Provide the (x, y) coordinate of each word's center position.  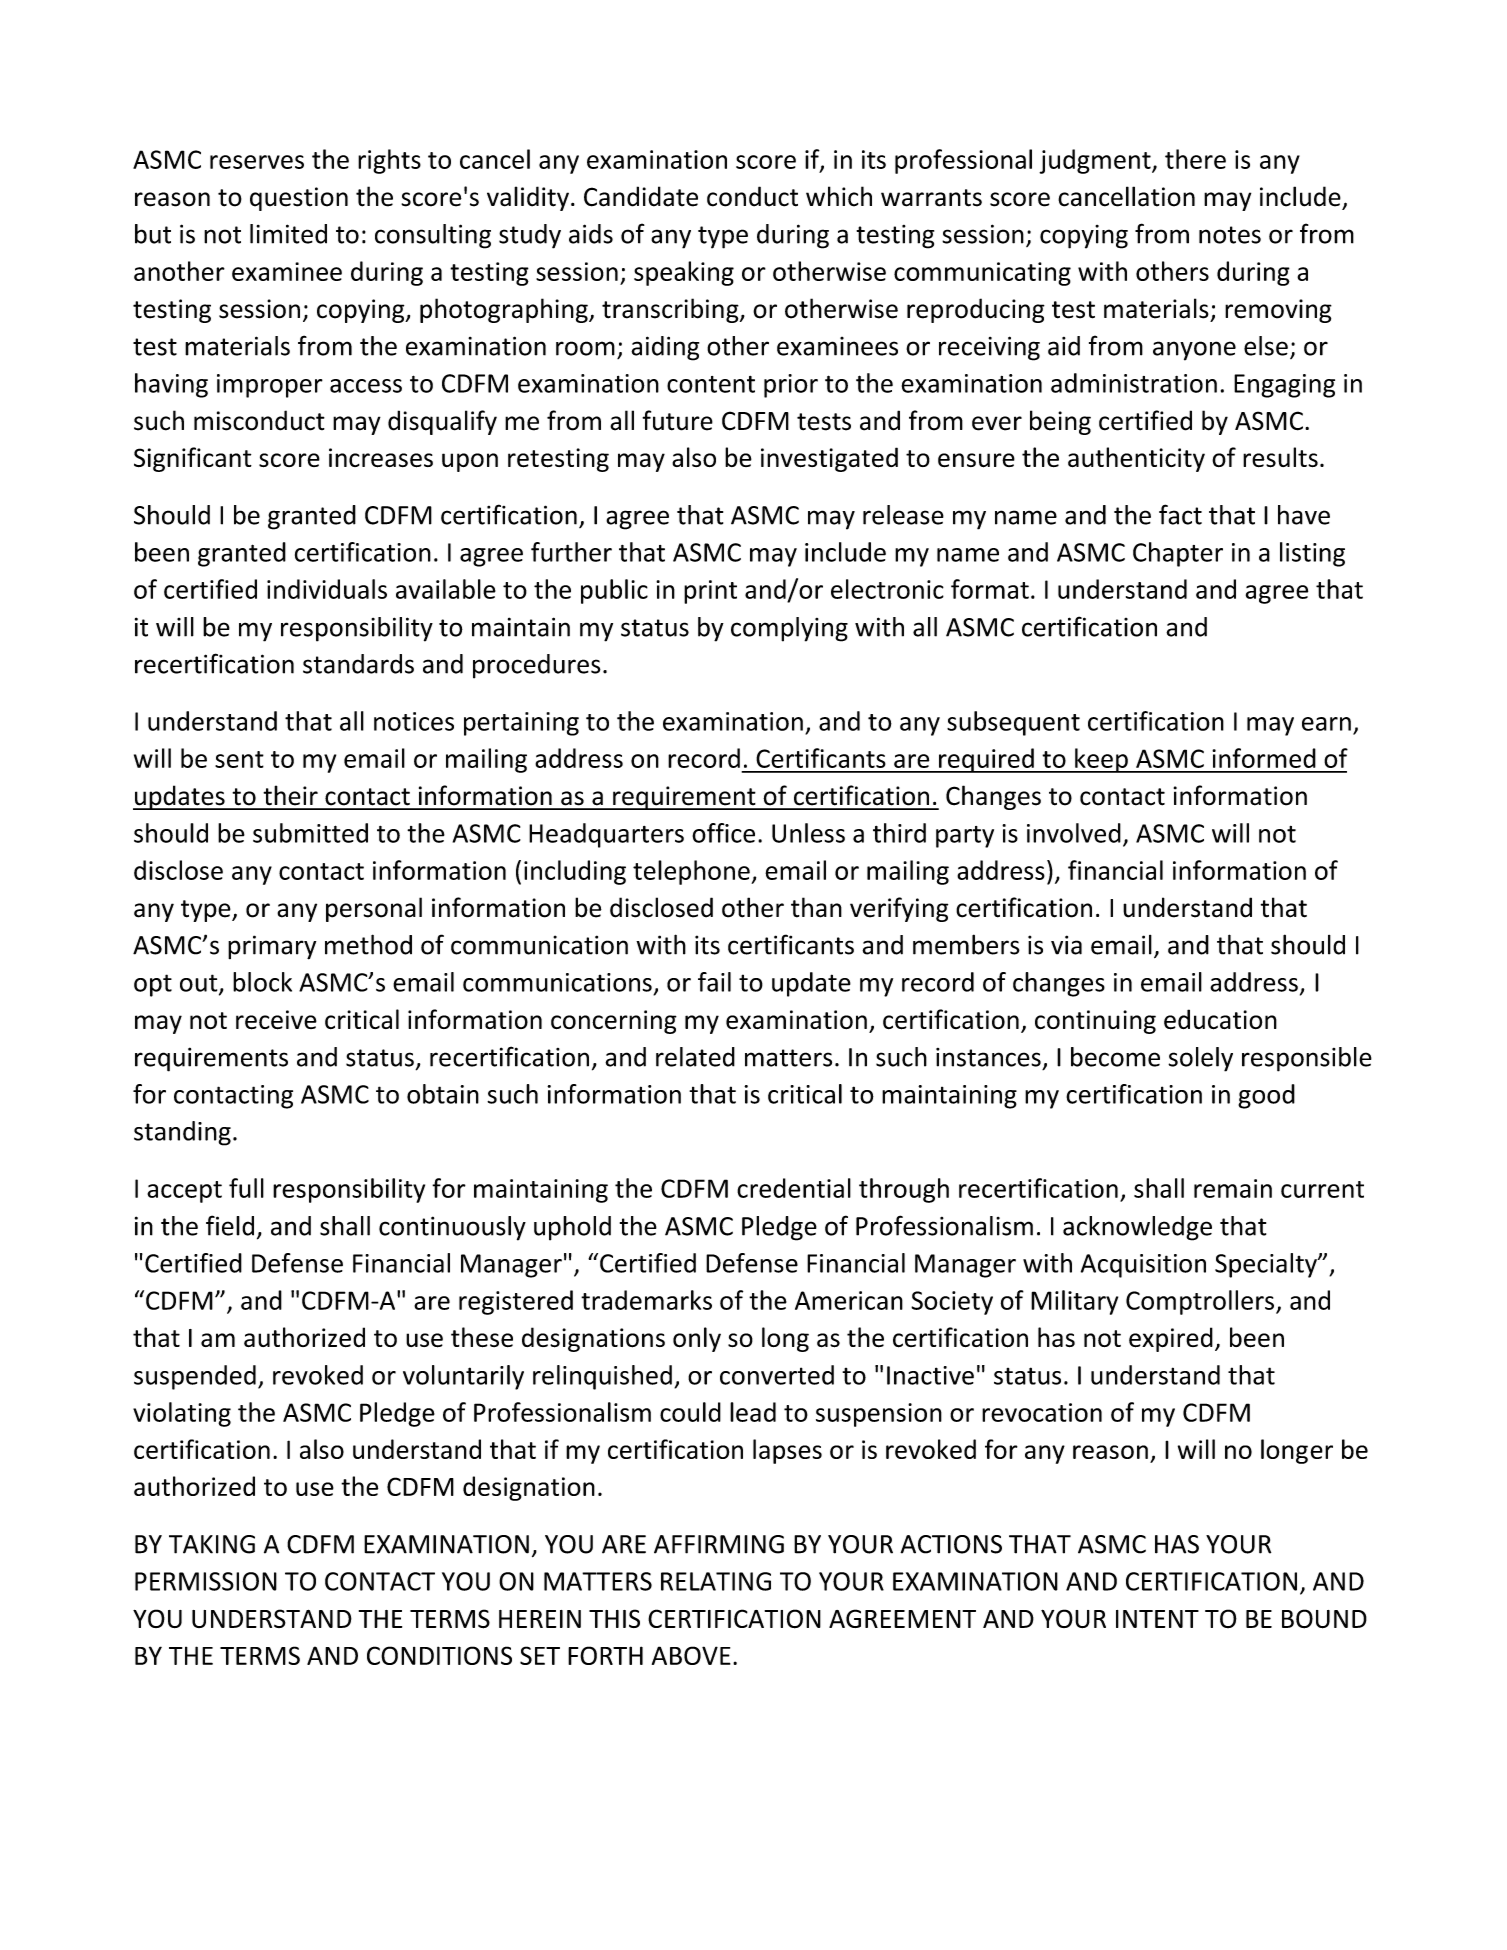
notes (1230, 235)
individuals (327, 589)
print (710, 592)
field (230, 1225)
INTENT (1157, 1619)
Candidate (641, 196)
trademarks (646, 1300)
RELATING (716, 1581)
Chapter (1178, 554)
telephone (692, 872)
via (1066, 945)
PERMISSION (206, 1581)
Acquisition (1143, 1266)
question (299, 199)
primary (272, 947)
